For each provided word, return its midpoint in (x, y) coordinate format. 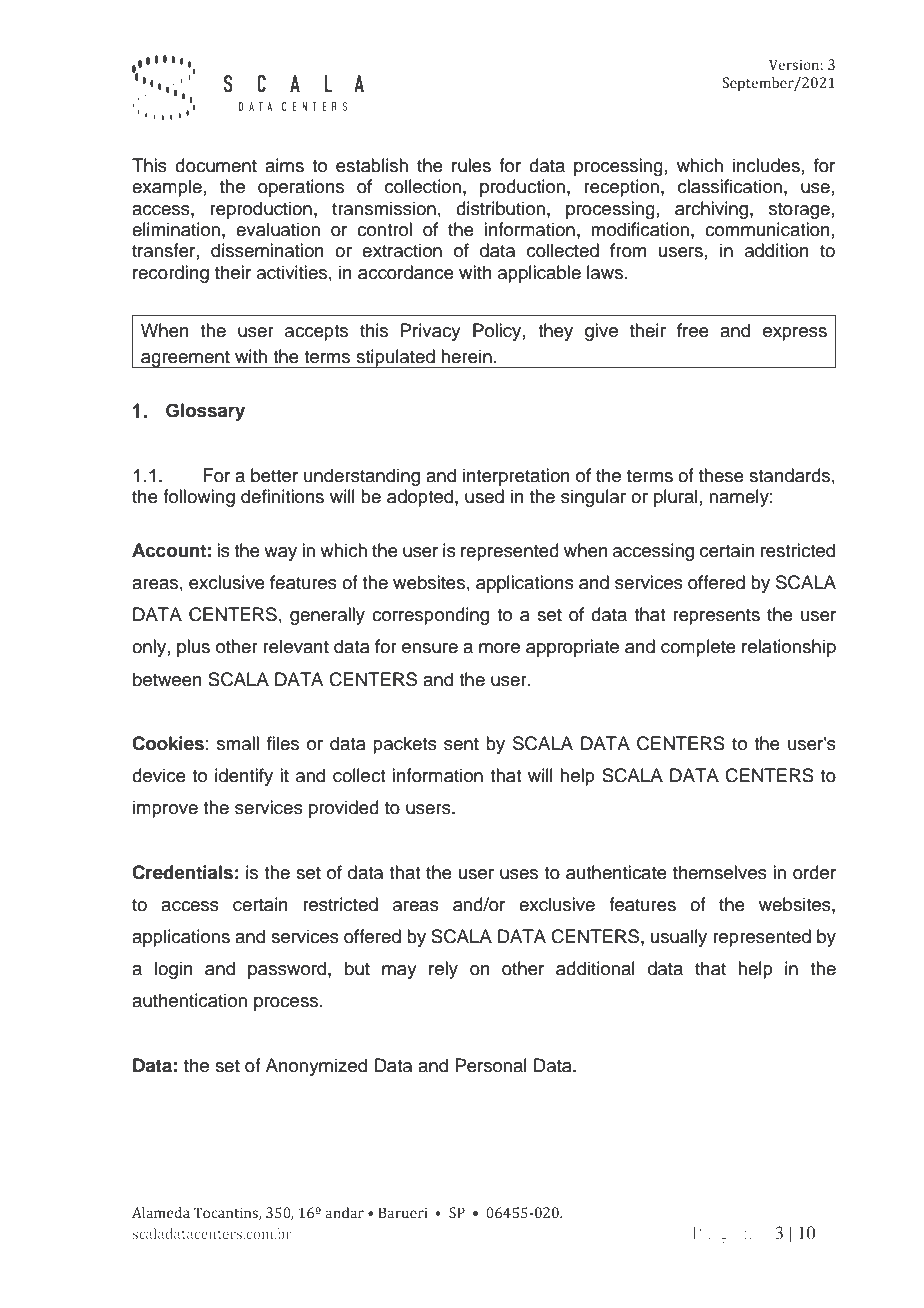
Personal (491, 1065)
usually (679, 938)
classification (730, 186)
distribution (500, 208)
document (216, 165)
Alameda (161, 1212)
